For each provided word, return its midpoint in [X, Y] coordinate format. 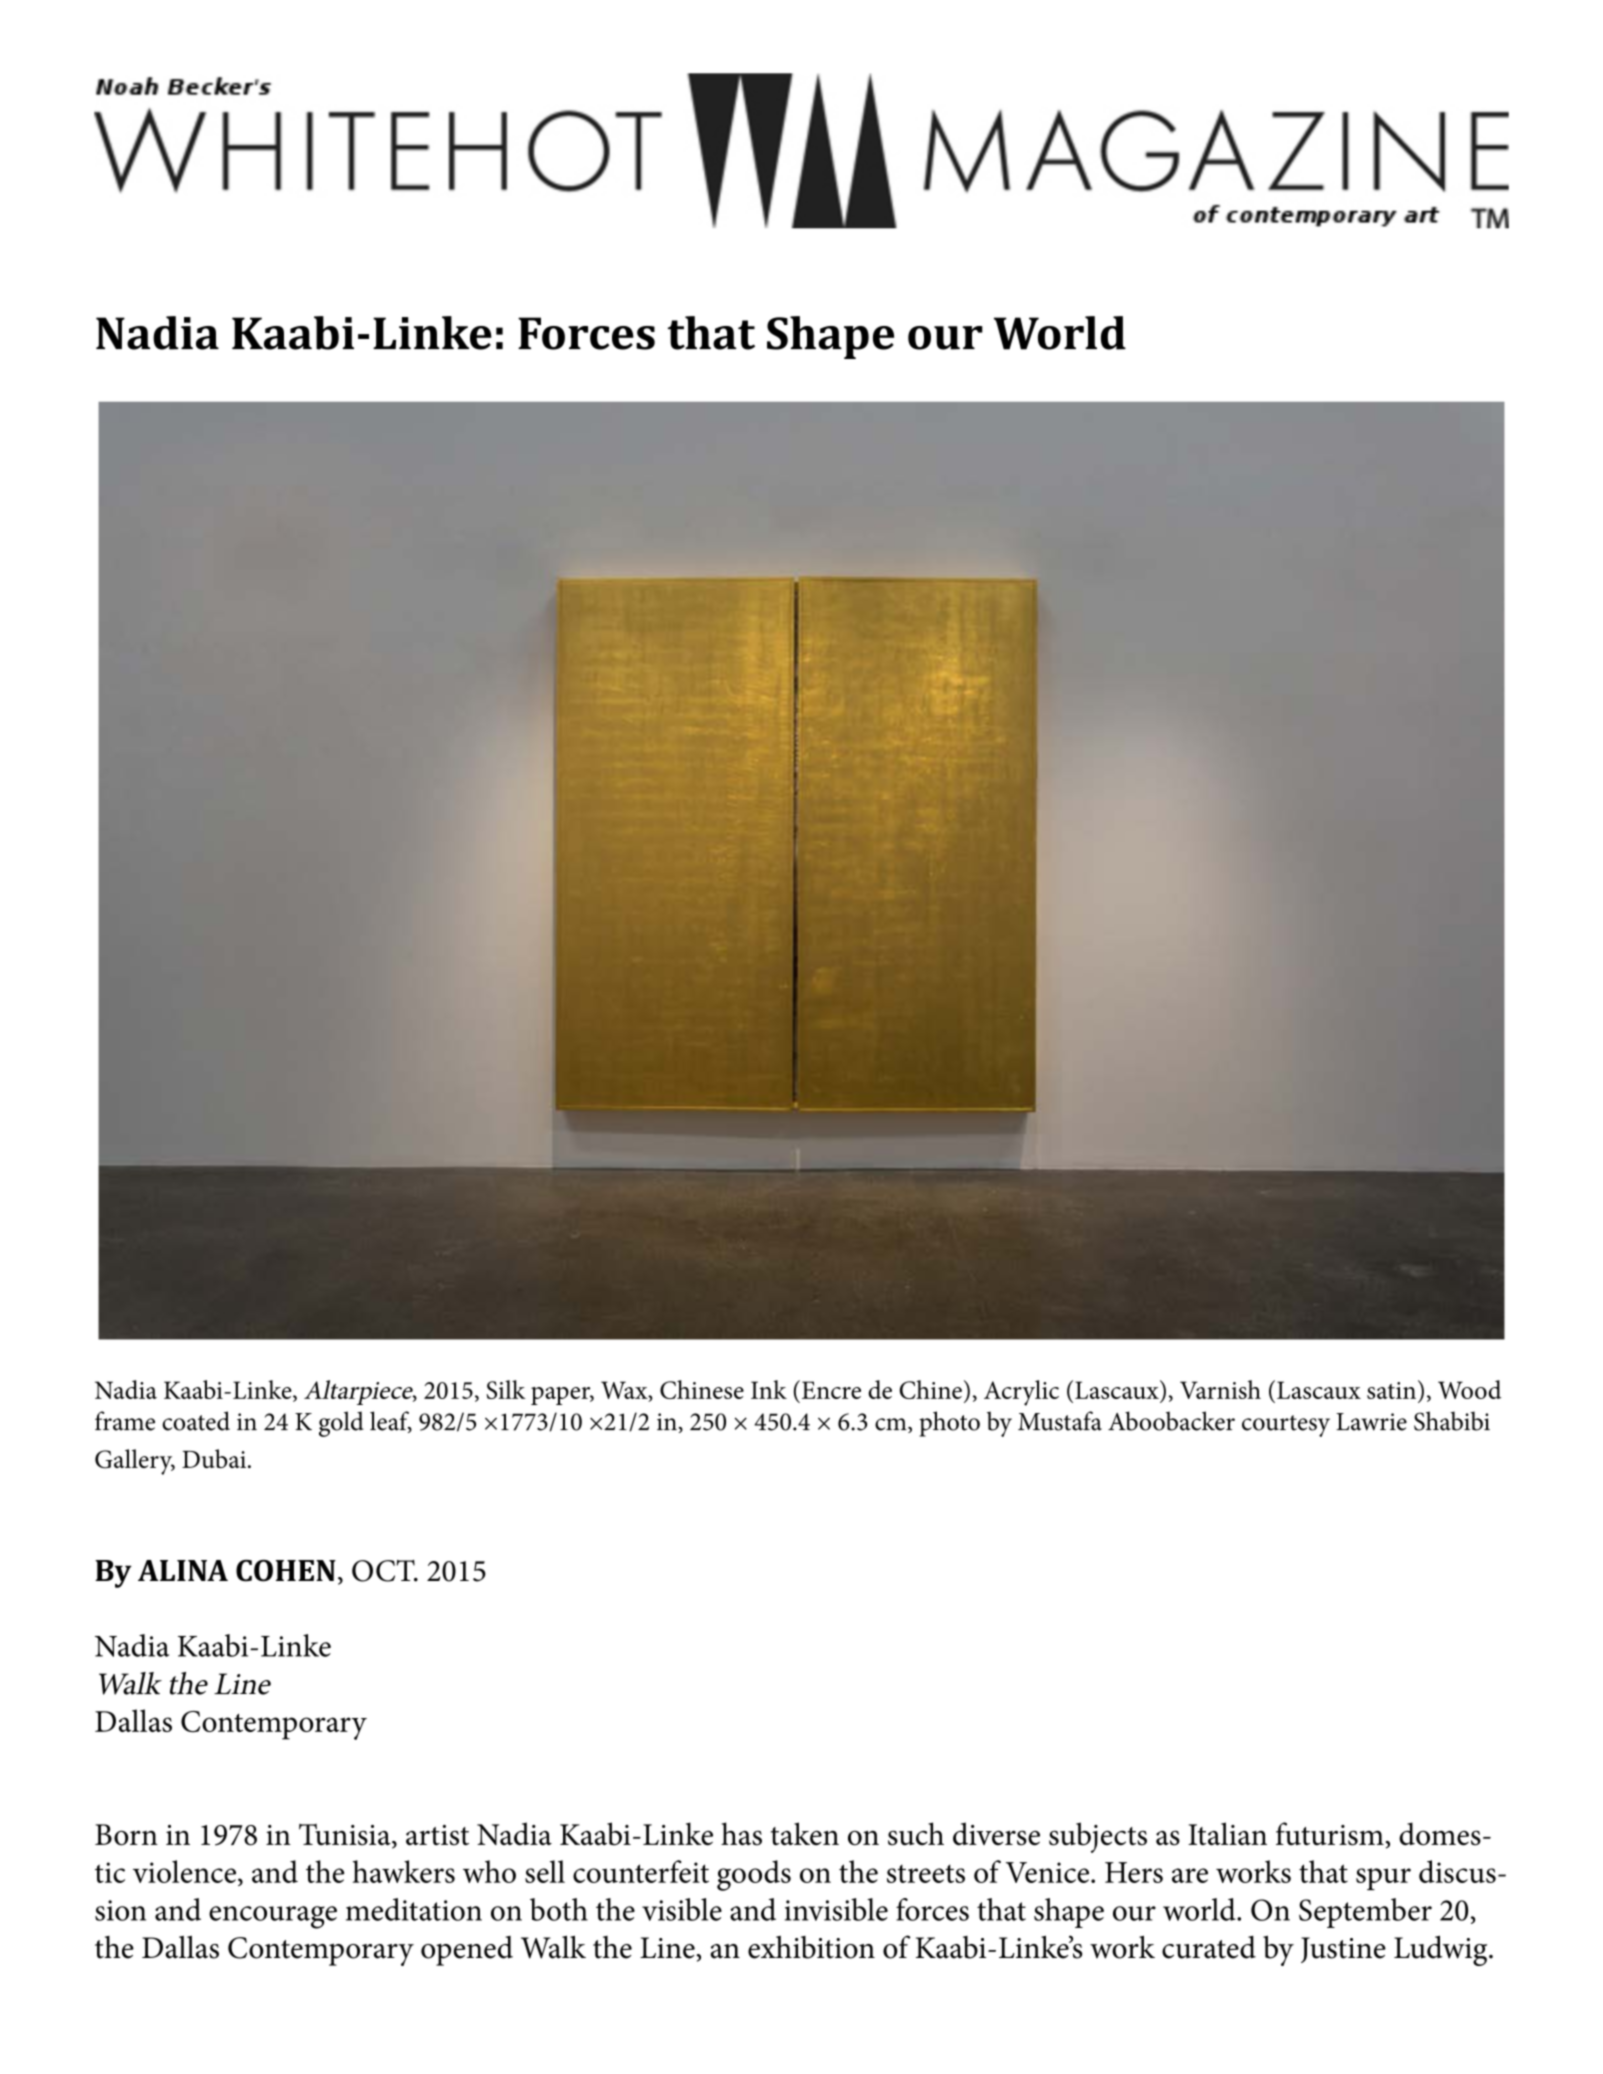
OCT [384, 1571]
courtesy [1286, 1426]
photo [949, 1424]
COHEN [286, 1571]
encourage [273, 1917]
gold [341, 1424]
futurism [1330, 1834]
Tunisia [346, 1836]
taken [805, 1834]
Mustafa [1060, 1421]
